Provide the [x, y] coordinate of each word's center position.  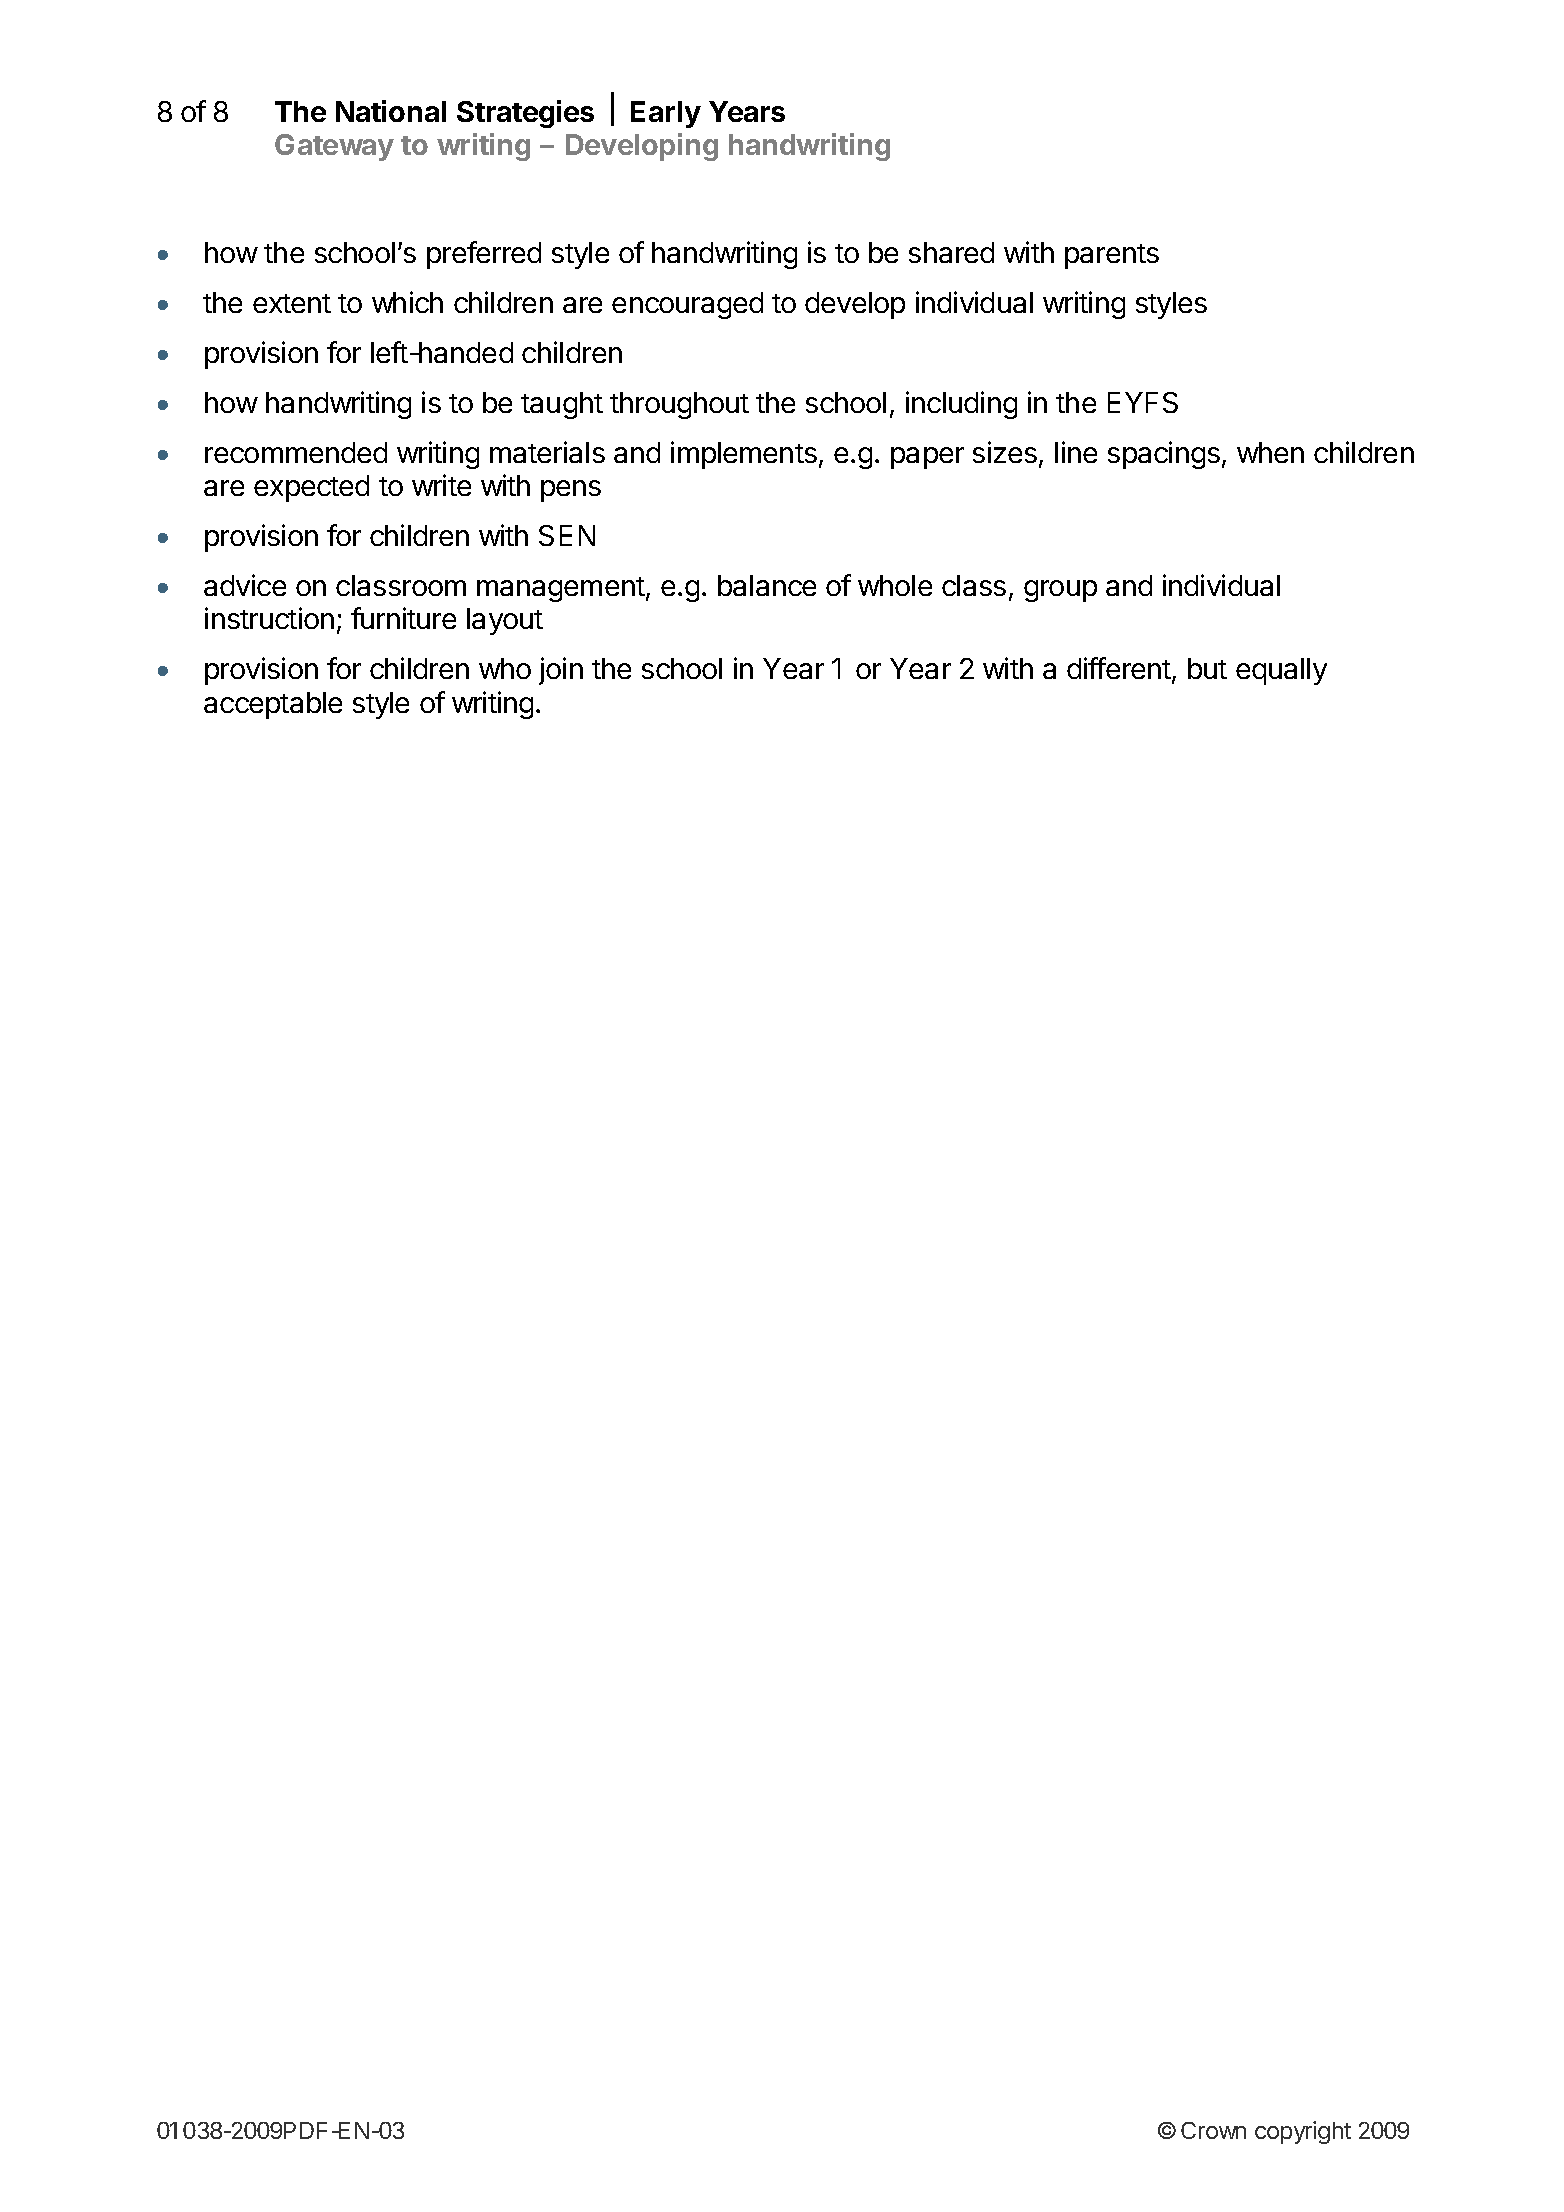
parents [1112, 256]
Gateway [334, 147]
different [1120, 670]
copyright [1303, 2132]
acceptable [273, 705]
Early [666, 114]
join [561, 671]
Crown [1213, 2130]
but [1207, 668]
